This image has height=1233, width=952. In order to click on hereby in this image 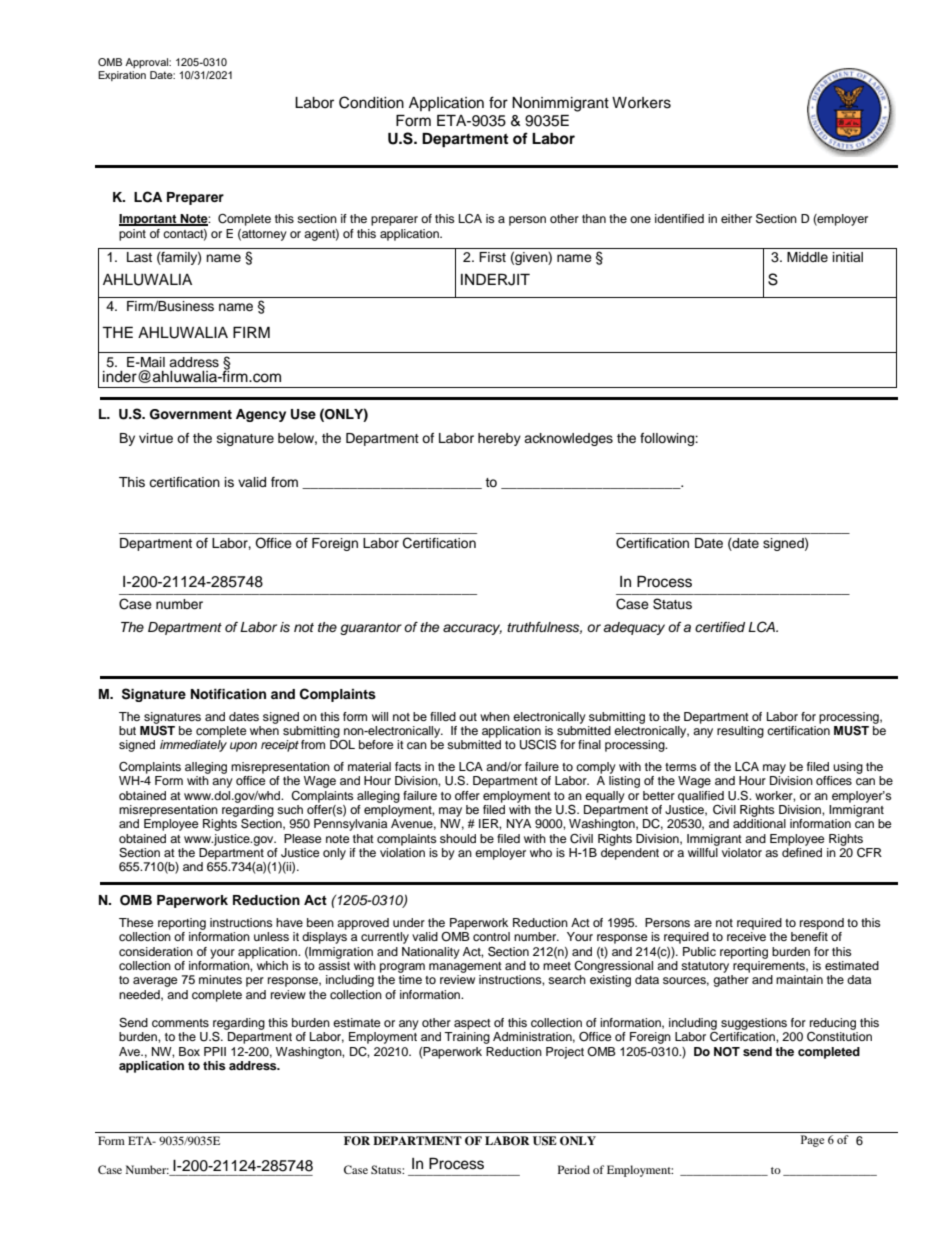, I will do `click(499, 439)`.
